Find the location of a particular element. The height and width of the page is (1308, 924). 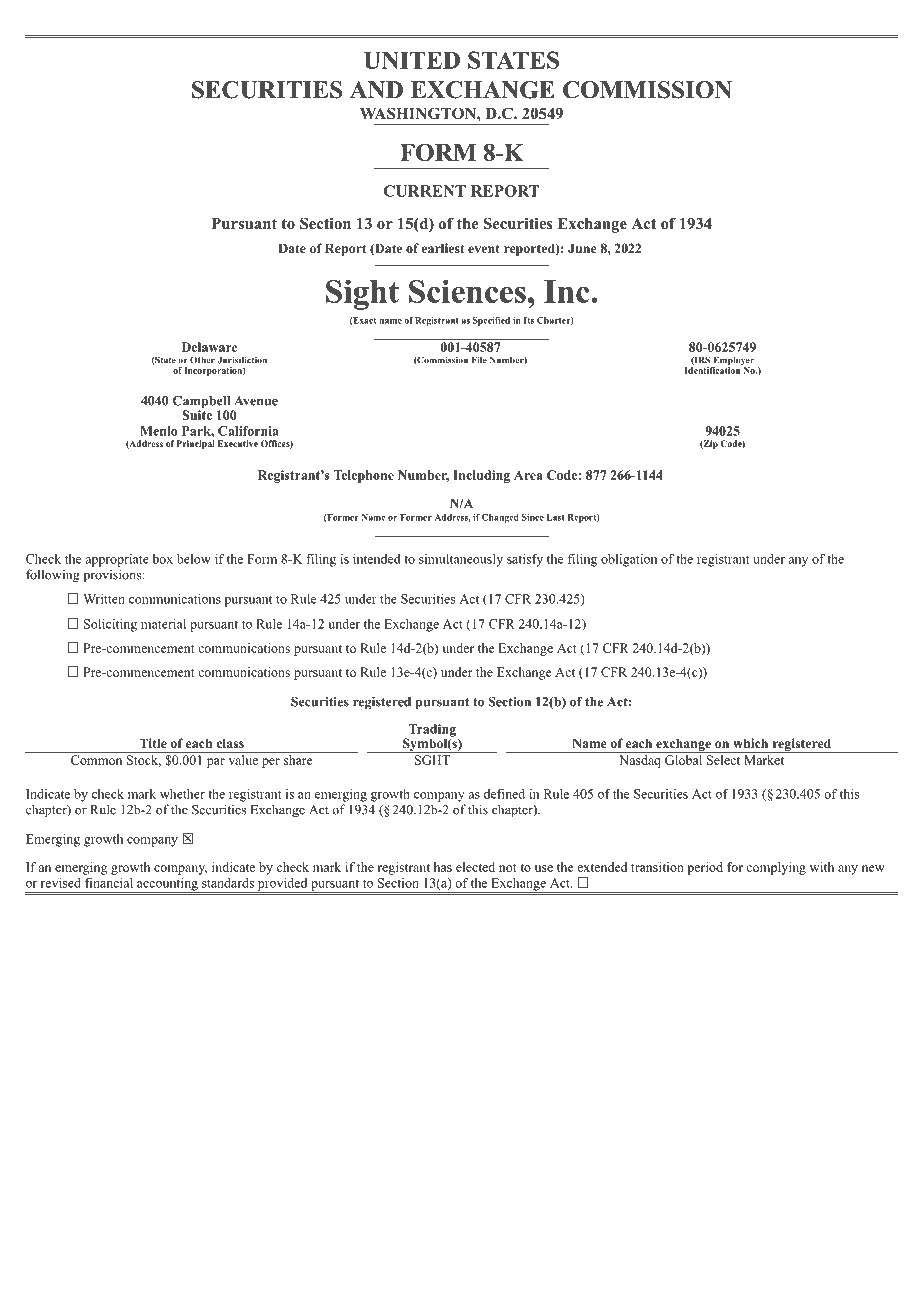

CURRENT is located at coordinates (425, 191).
